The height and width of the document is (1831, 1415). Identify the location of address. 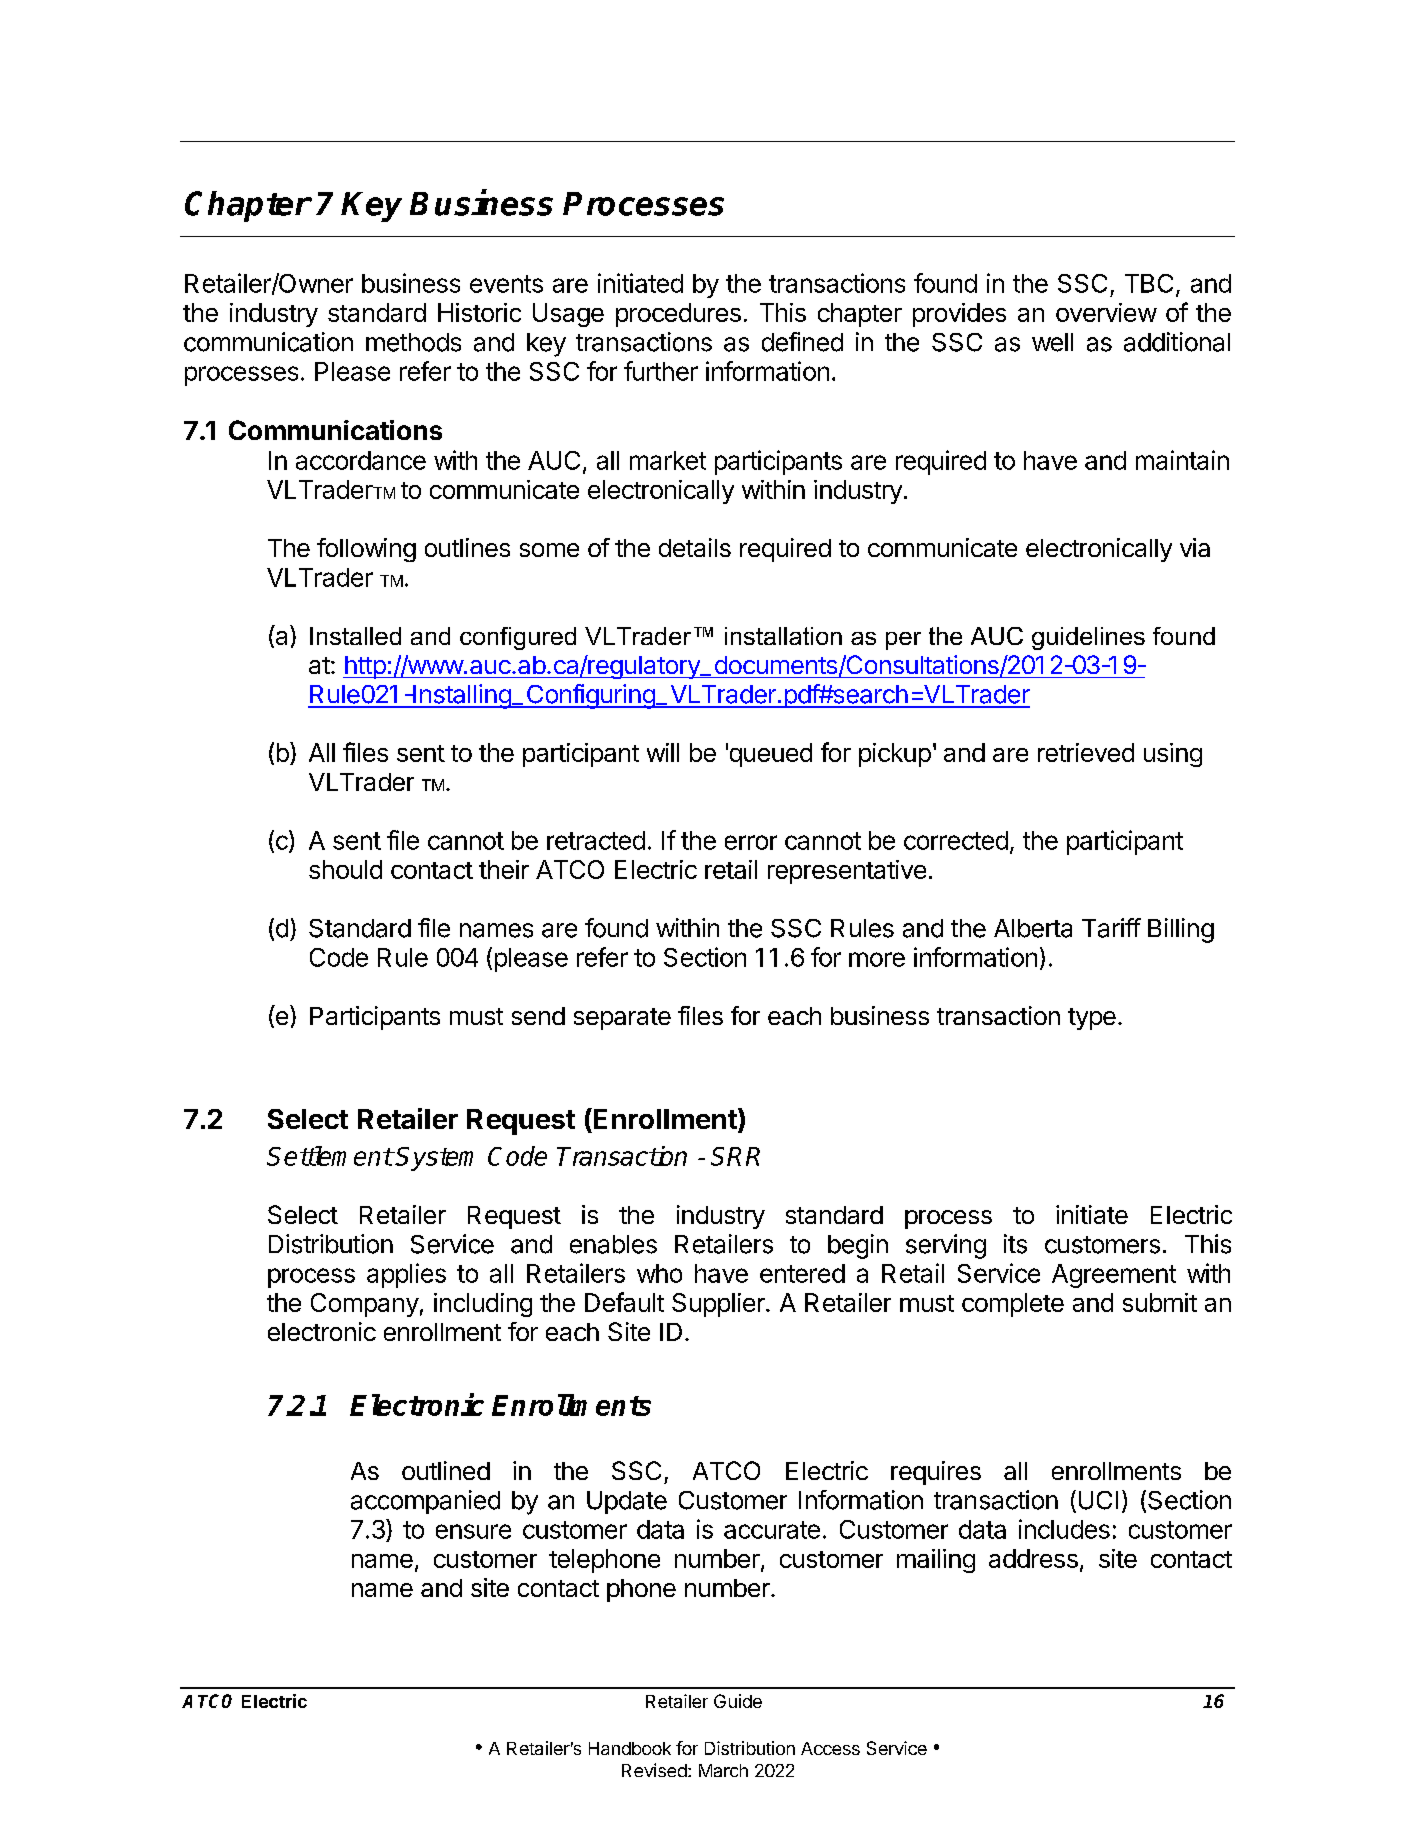
(1033, 1558).
